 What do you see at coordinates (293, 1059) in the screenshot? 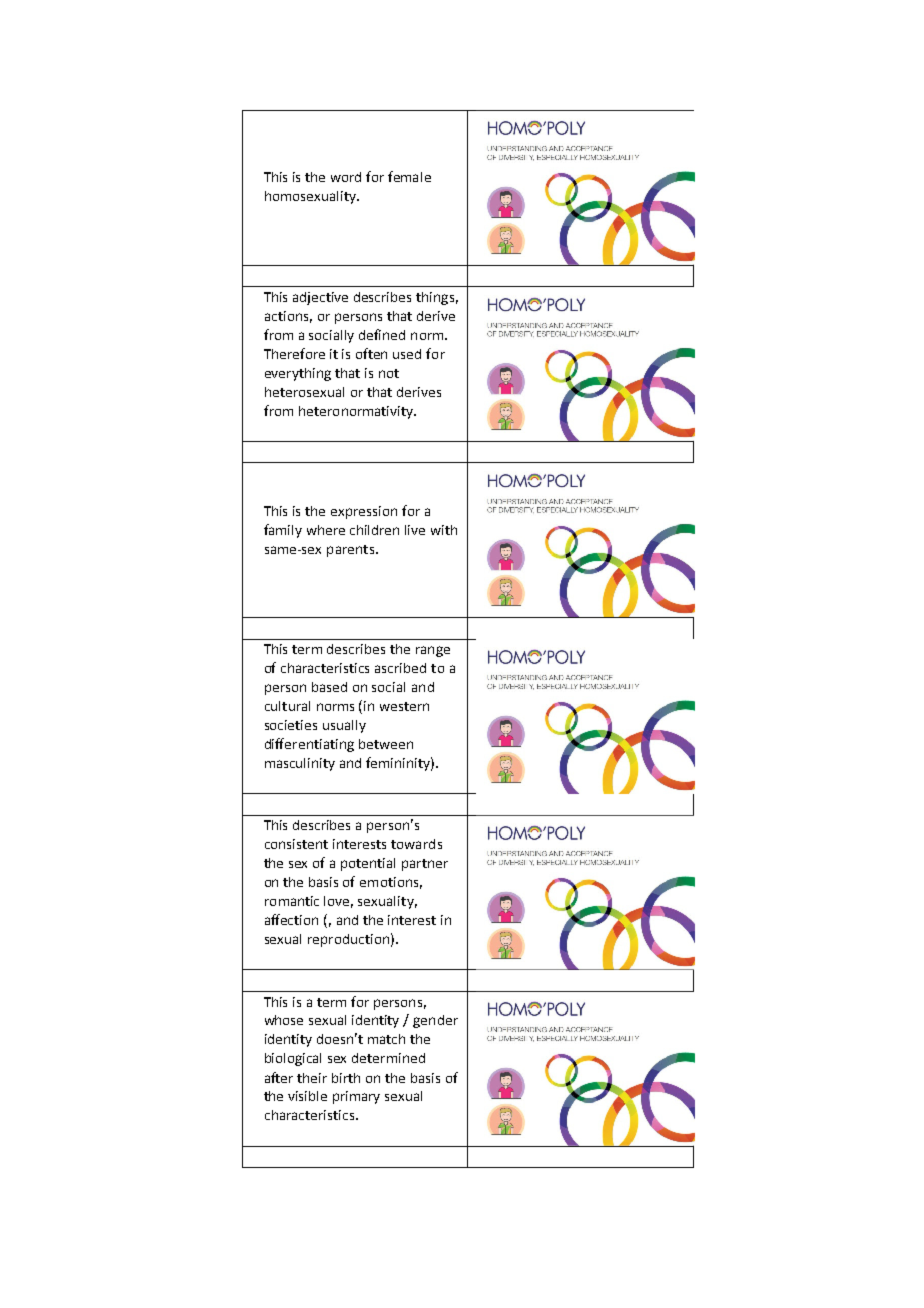
I see `biological` at bounding box center [293, 1059].
